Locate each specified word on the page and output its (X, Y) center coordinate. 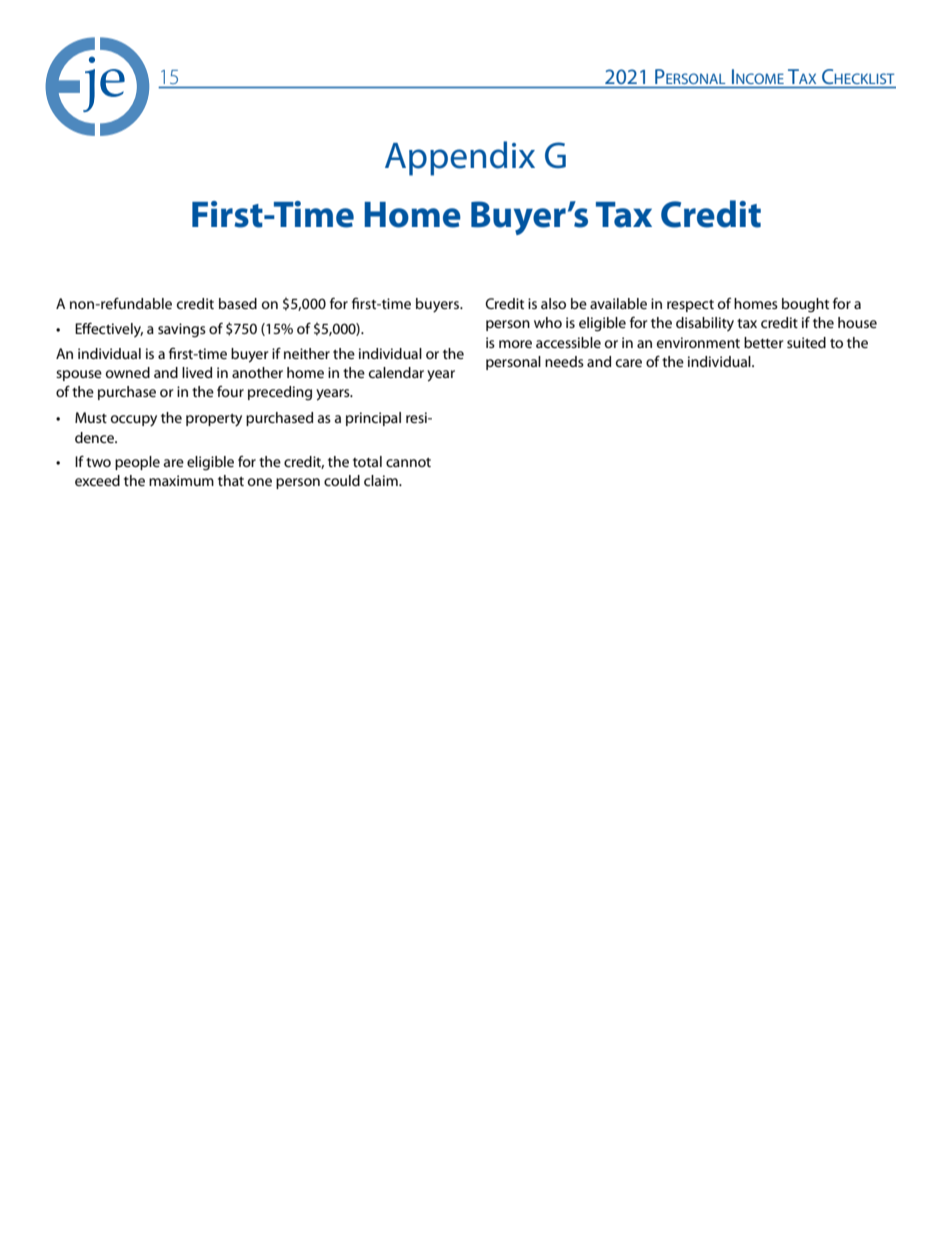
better (764, 342)
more (515, 344)
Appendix (460, 158)
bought (805, 305)
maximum (181, 480)
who (548, 322)
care (629, 363)
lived (197, 372)
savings (182, 330)
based (238, 303)
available (618, 303)
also (553, 303)
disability (705, 324)
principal (373, 419)
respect (690, 306)
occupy (134, 421)
